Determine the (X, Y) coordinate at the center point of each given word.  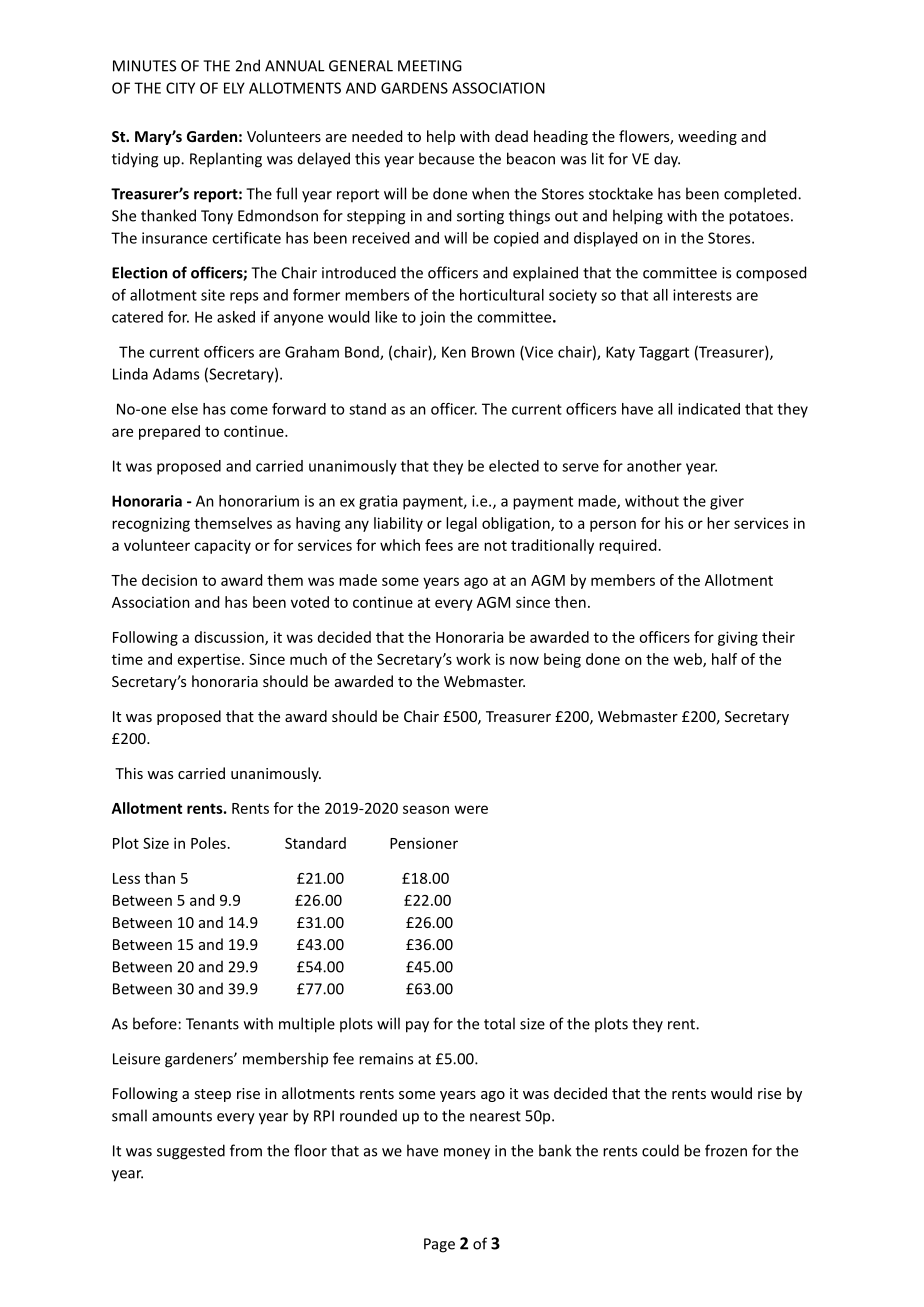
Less (126, 878)
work (473, 659)
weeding (707, 137)
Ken (454, 352)
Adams (176, 374)
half (724, 659)
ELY (234, 88)
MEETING (430, 66)
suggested (191, 1152)
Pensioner (424, 843)
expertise (210, 660)
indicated (709, 409)
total (499, 1023)
